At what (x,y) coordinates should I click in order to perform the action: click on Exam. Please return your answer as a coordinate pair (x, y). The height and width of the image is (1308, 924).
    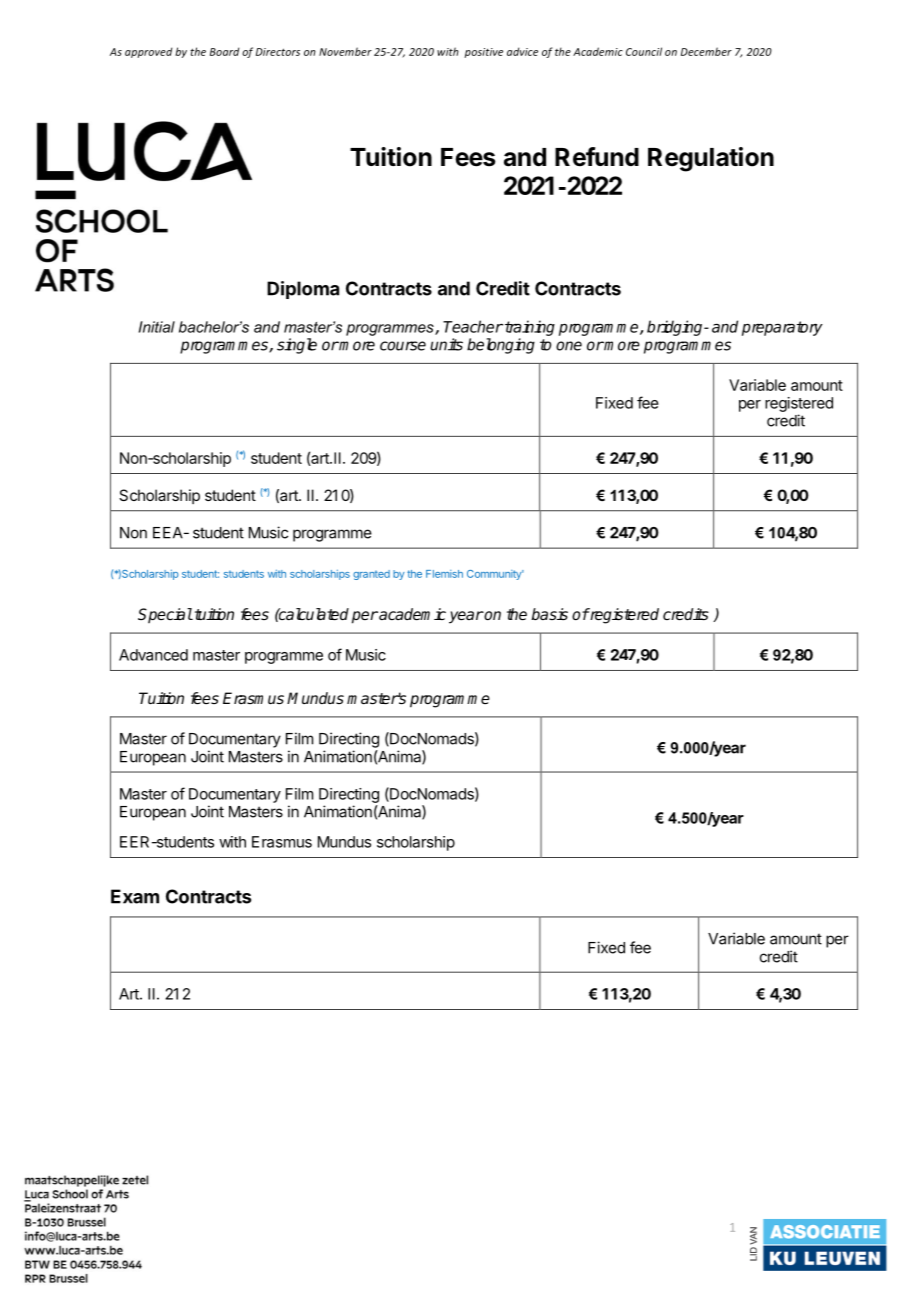
    Looking at the image, I should click on (135, 896).
